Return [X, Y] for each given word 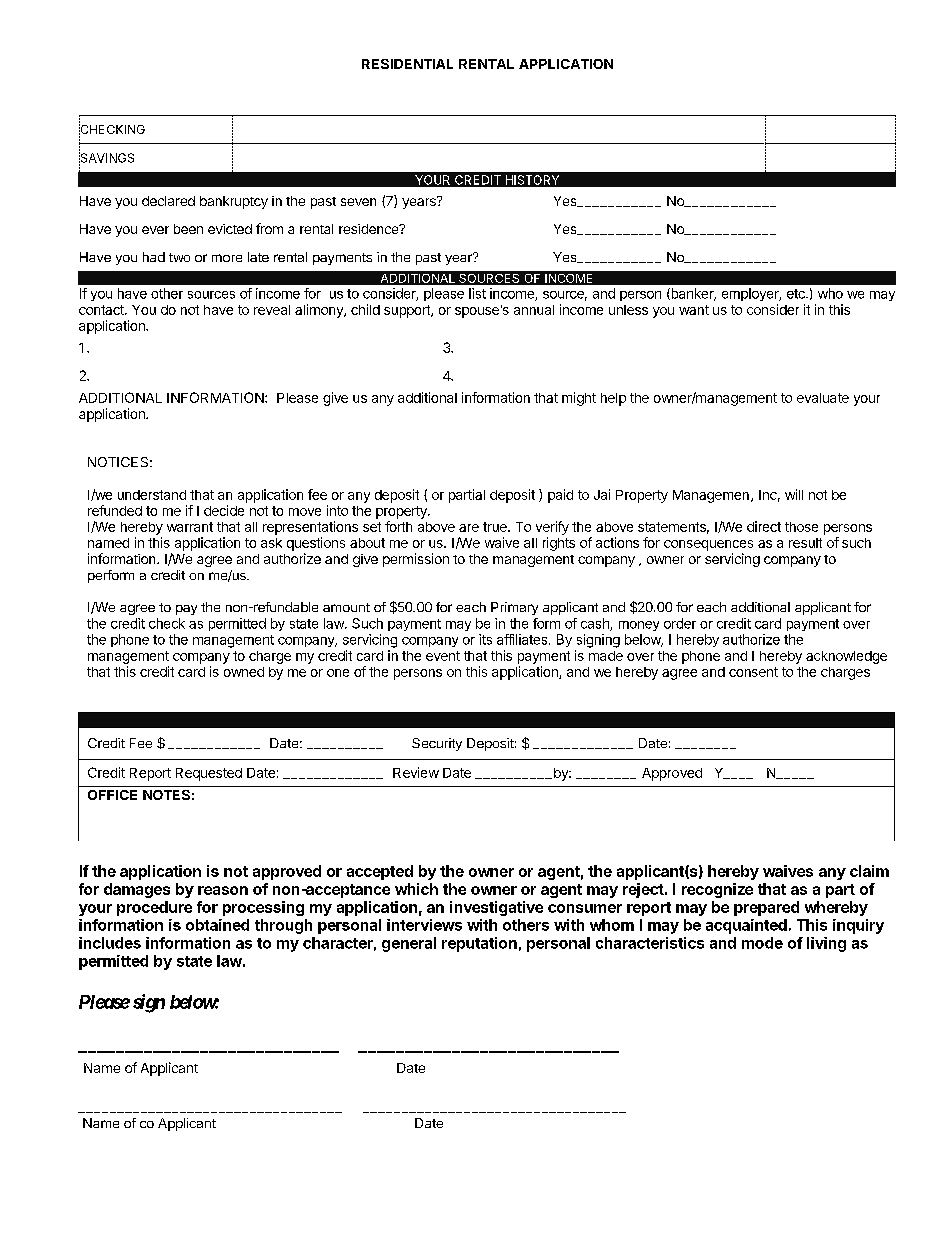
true [496, 527]
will [794, 494]
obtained [217, 925]
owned [244, 672]
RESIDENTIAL [407, 64]
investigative [496, 908]
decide [224, 510]
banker [692, 294]
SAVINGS [106, 158]
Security [437, 744]
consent [753, 672]
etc [797, 294]
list [477, 293]
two [179, 257]
